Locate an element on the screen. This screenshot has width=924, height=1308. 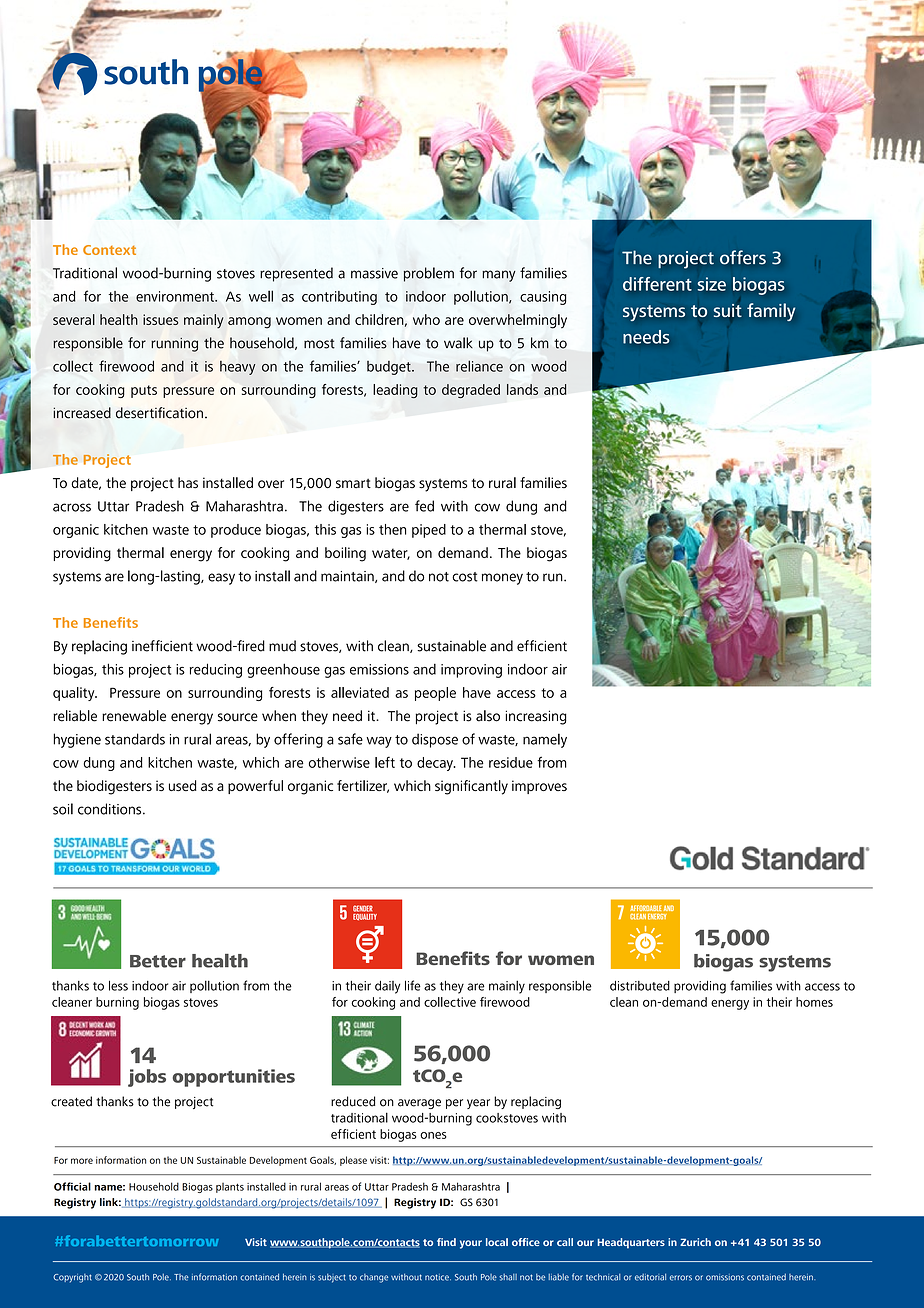
piped is located at coordinates (429, 531).
